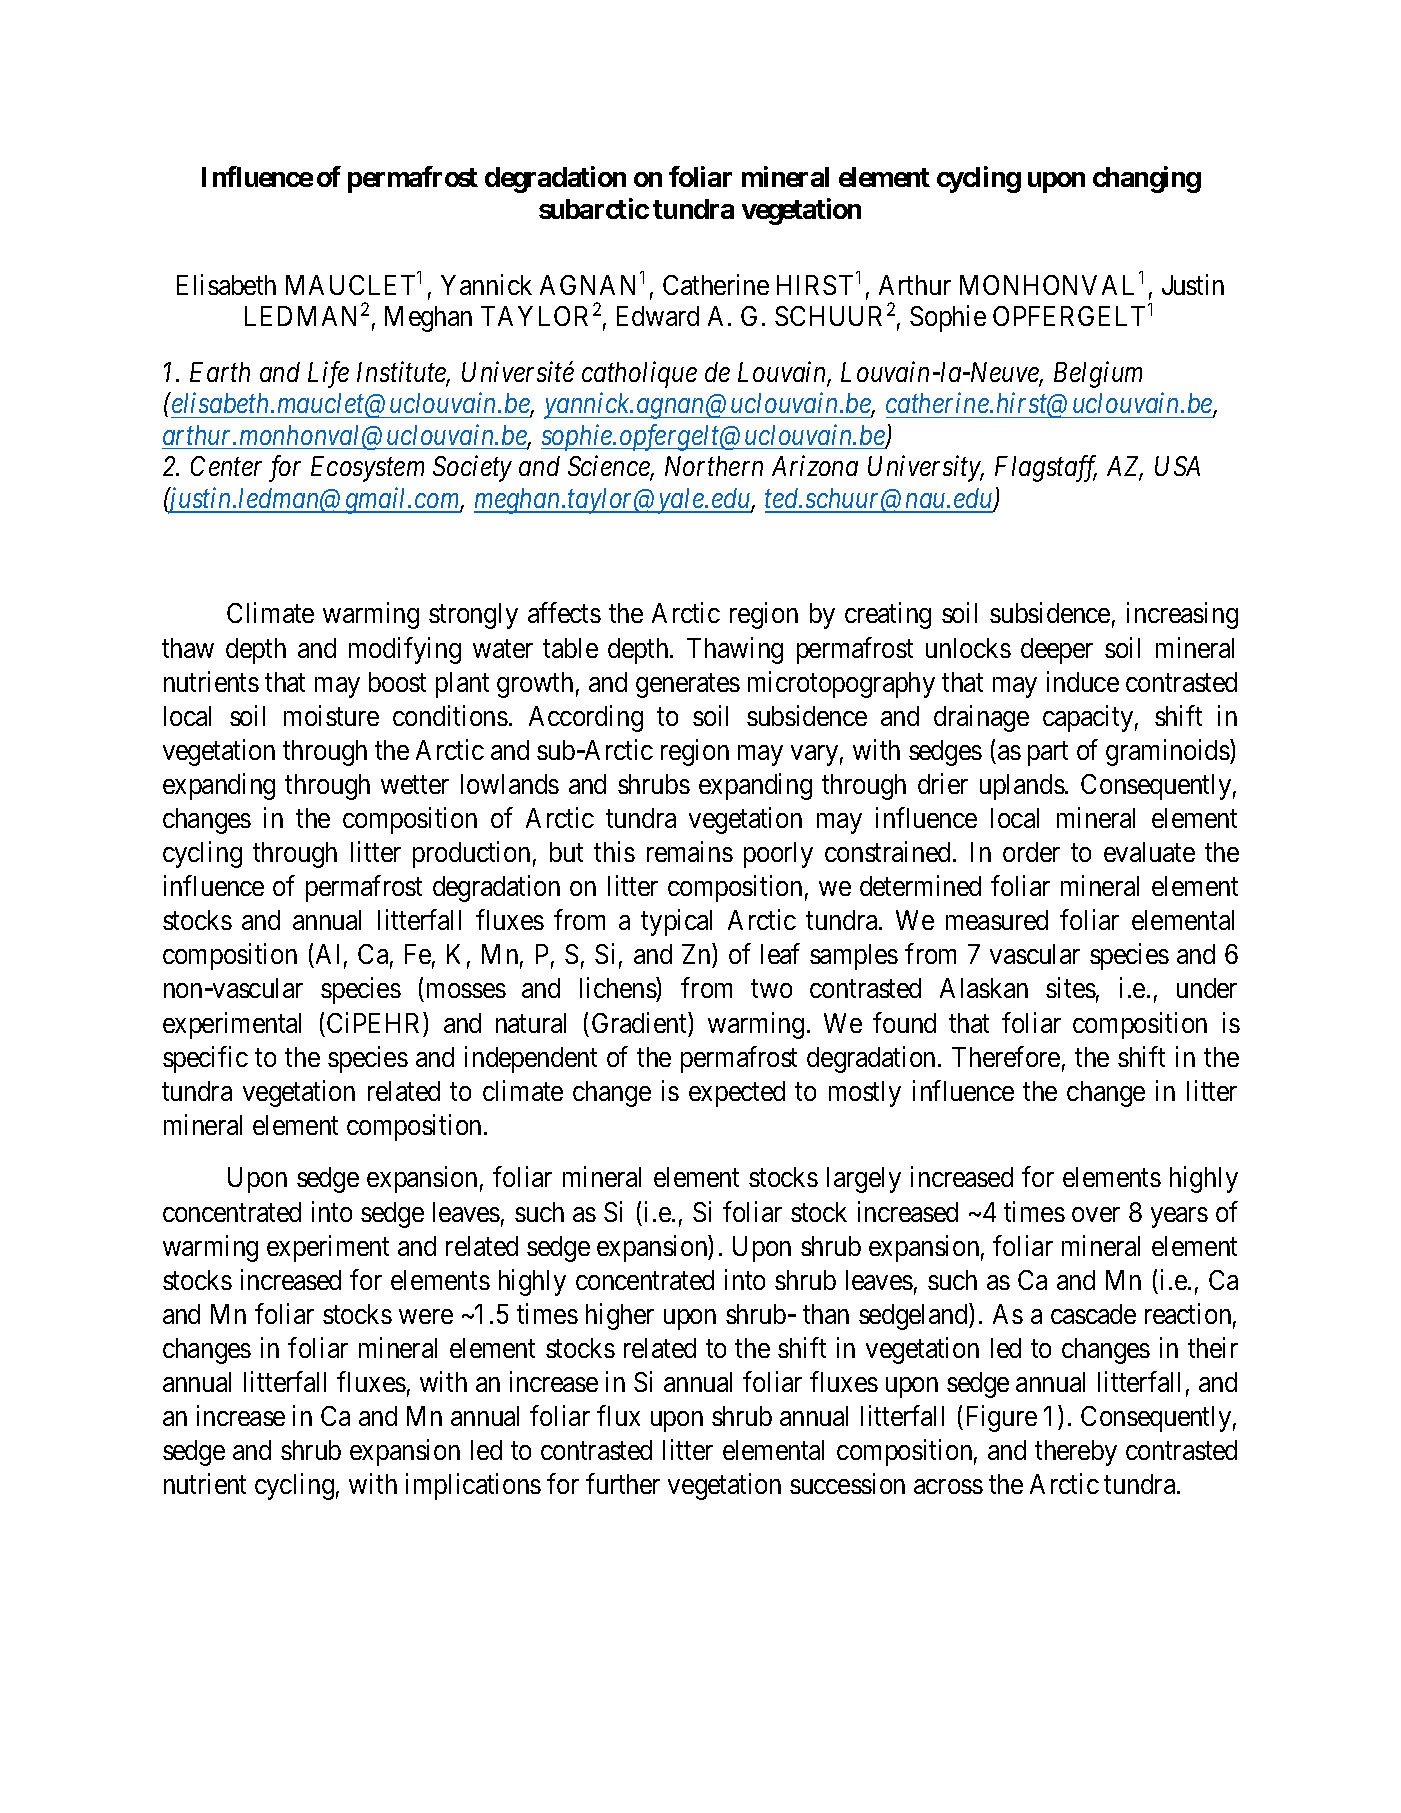 The height and width of the image is (1813, 1401). I want to click on modifying, so click(405, 650).
